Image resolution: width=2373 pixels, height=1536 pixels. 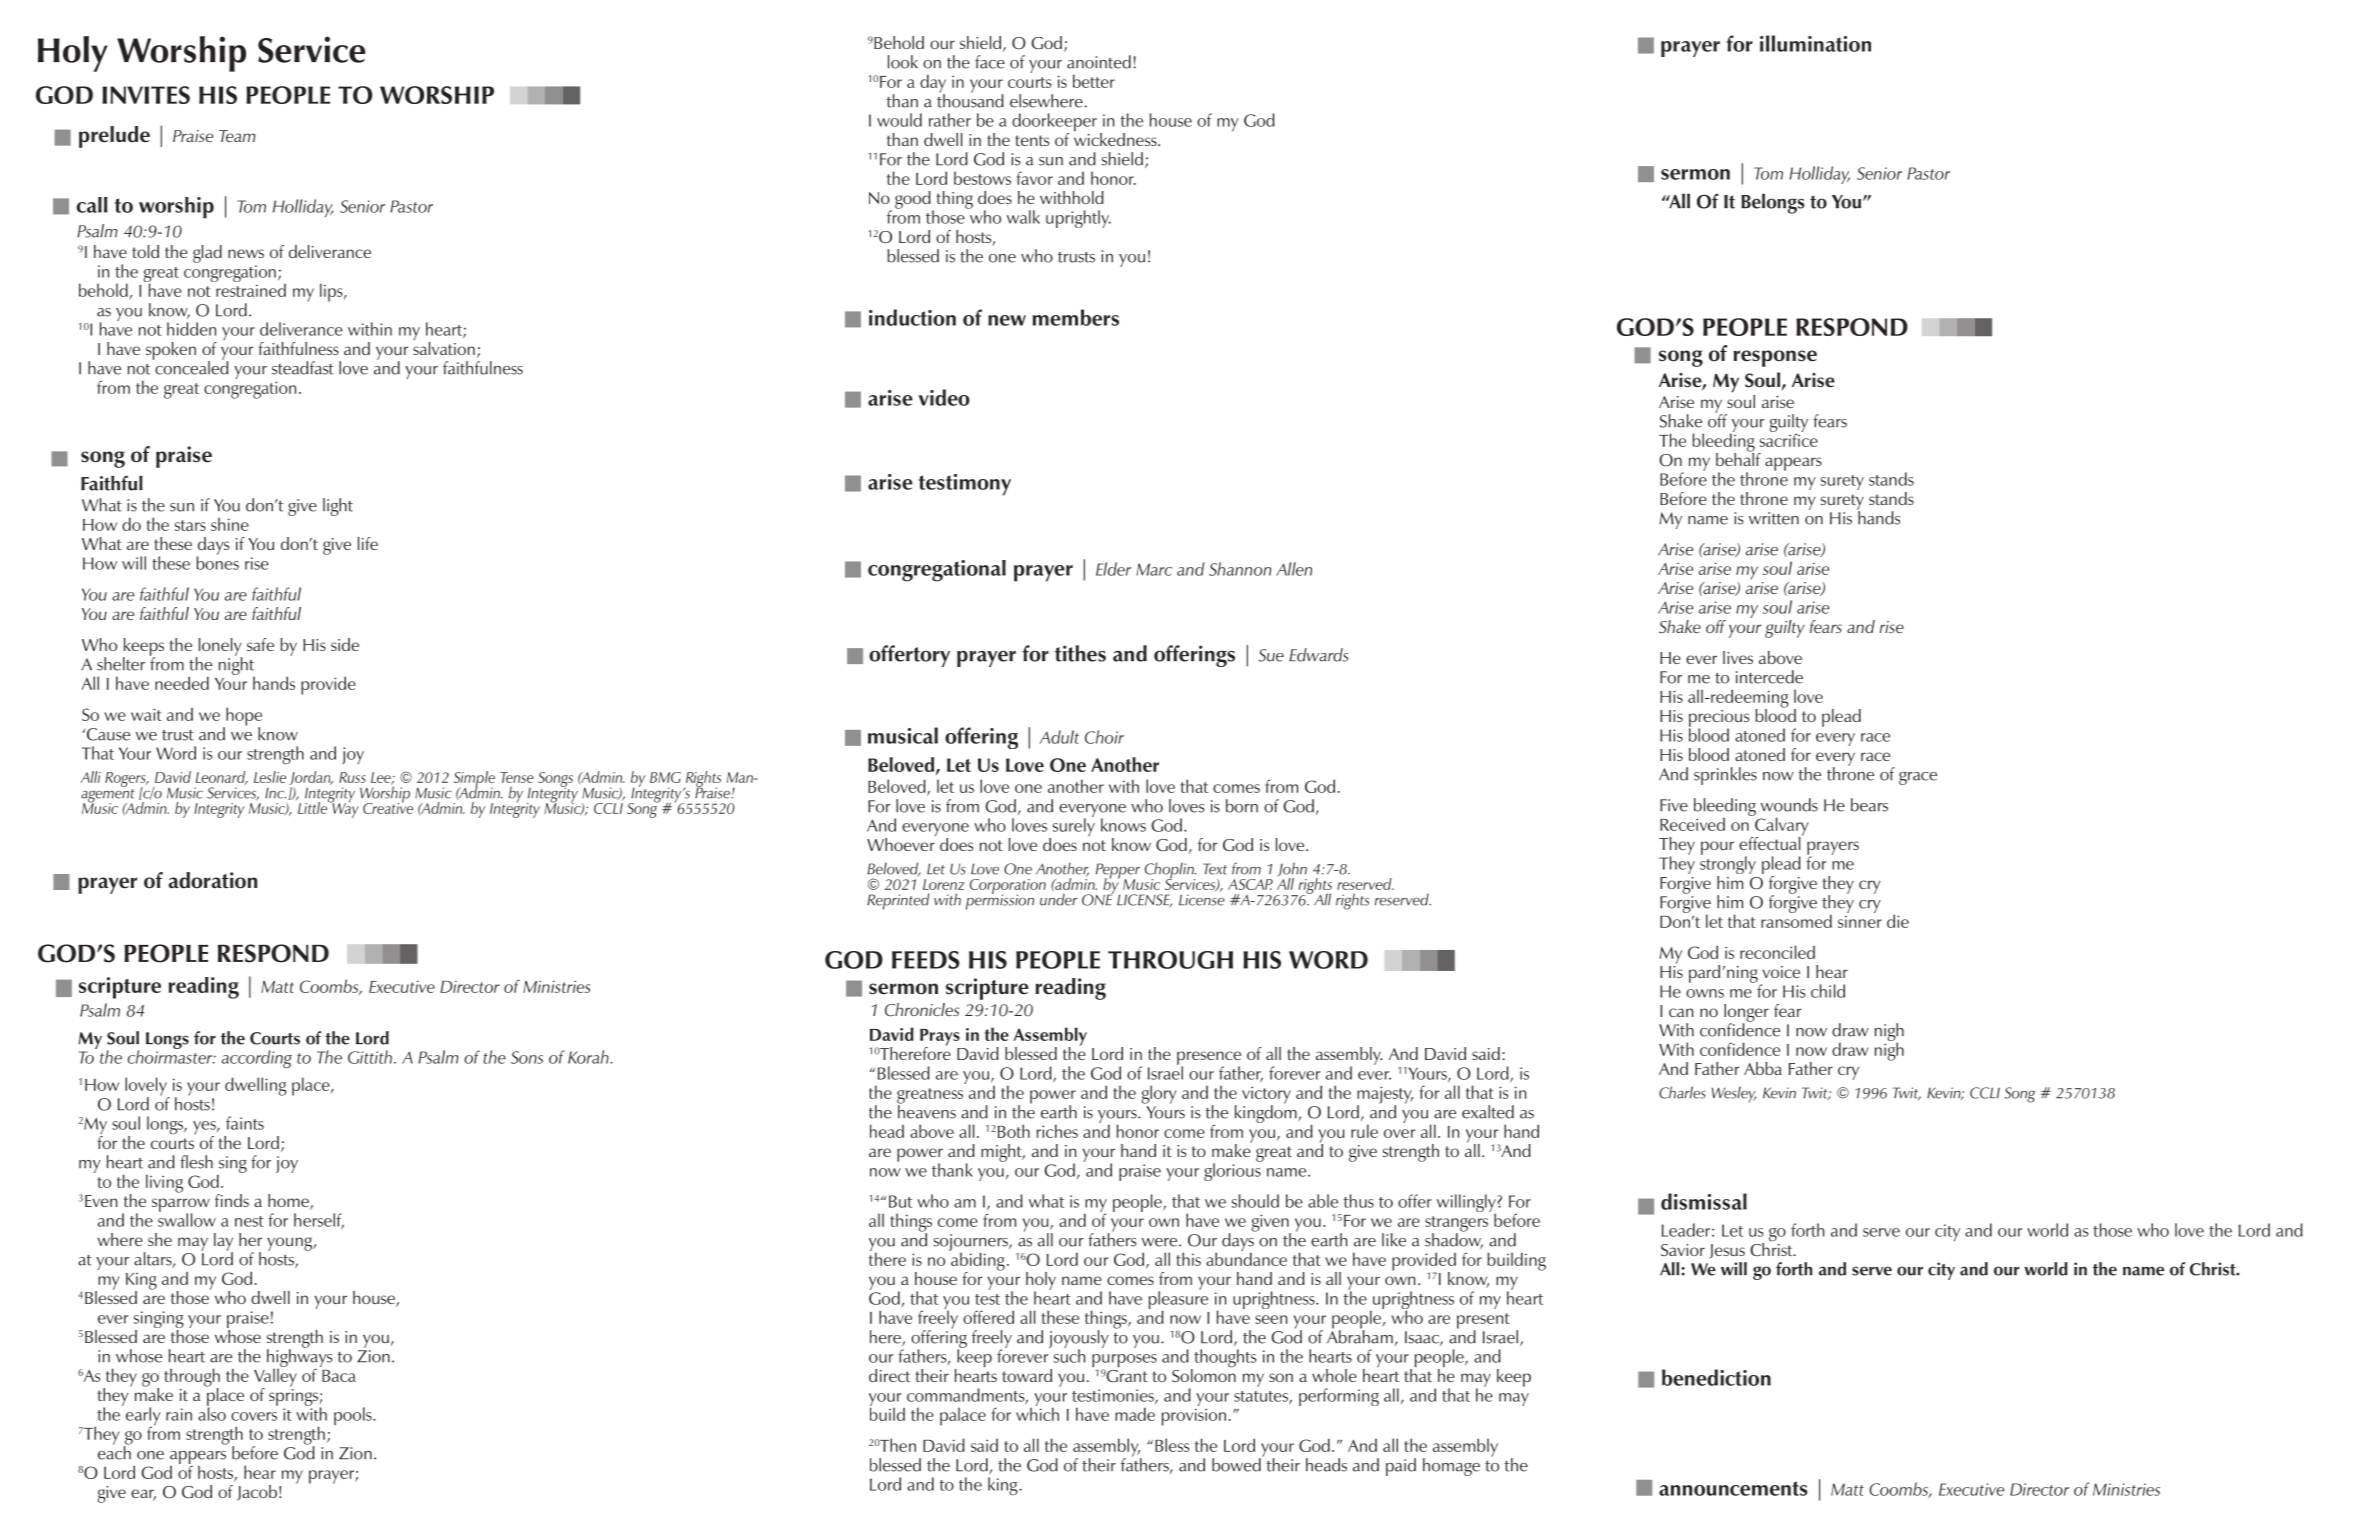 I want to click on sprinkles, so click(x=1725, y=776).
